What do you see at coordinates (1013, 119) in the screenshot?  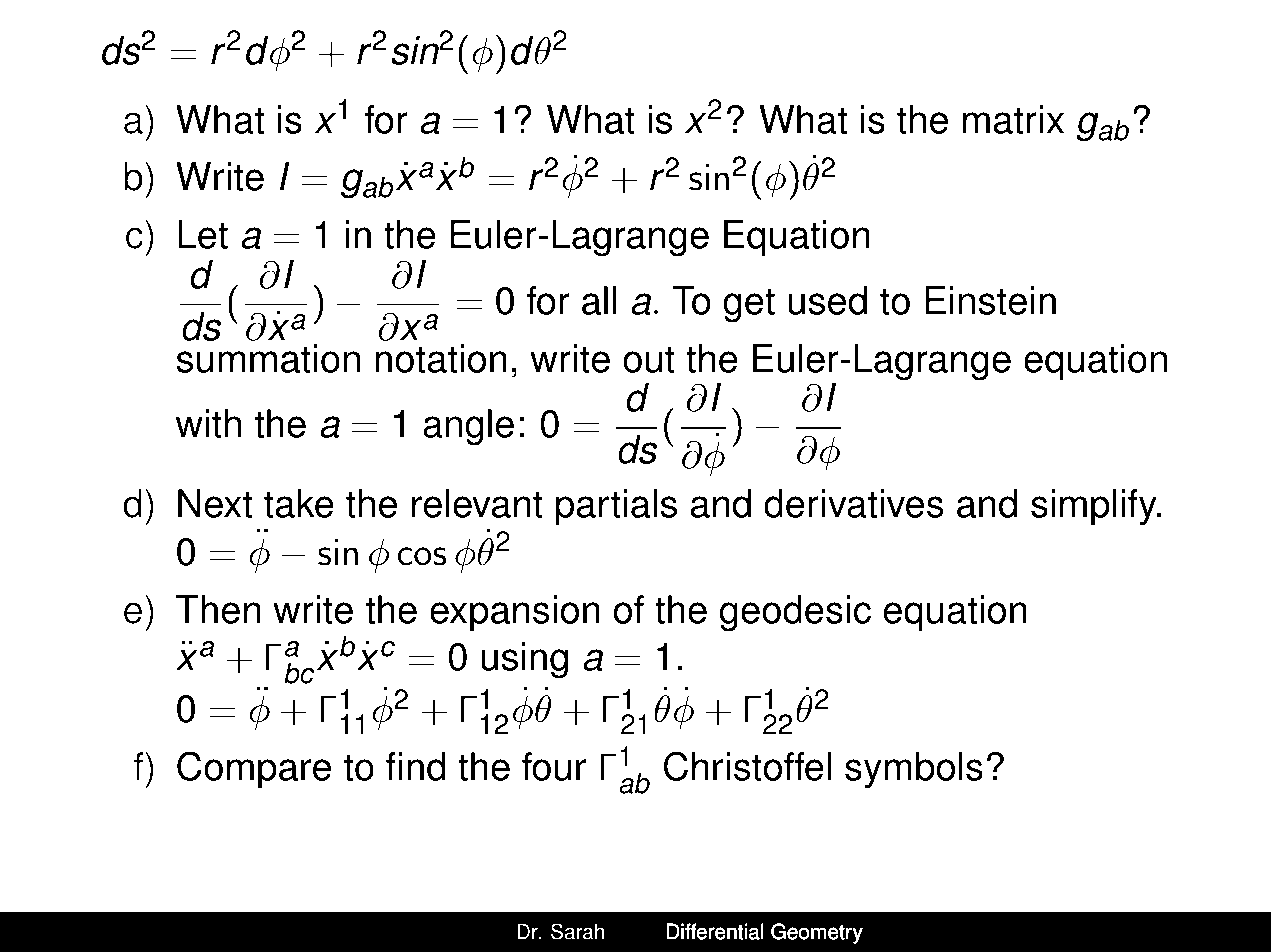 I see `matrix` at bounding box center [1013, 119].
